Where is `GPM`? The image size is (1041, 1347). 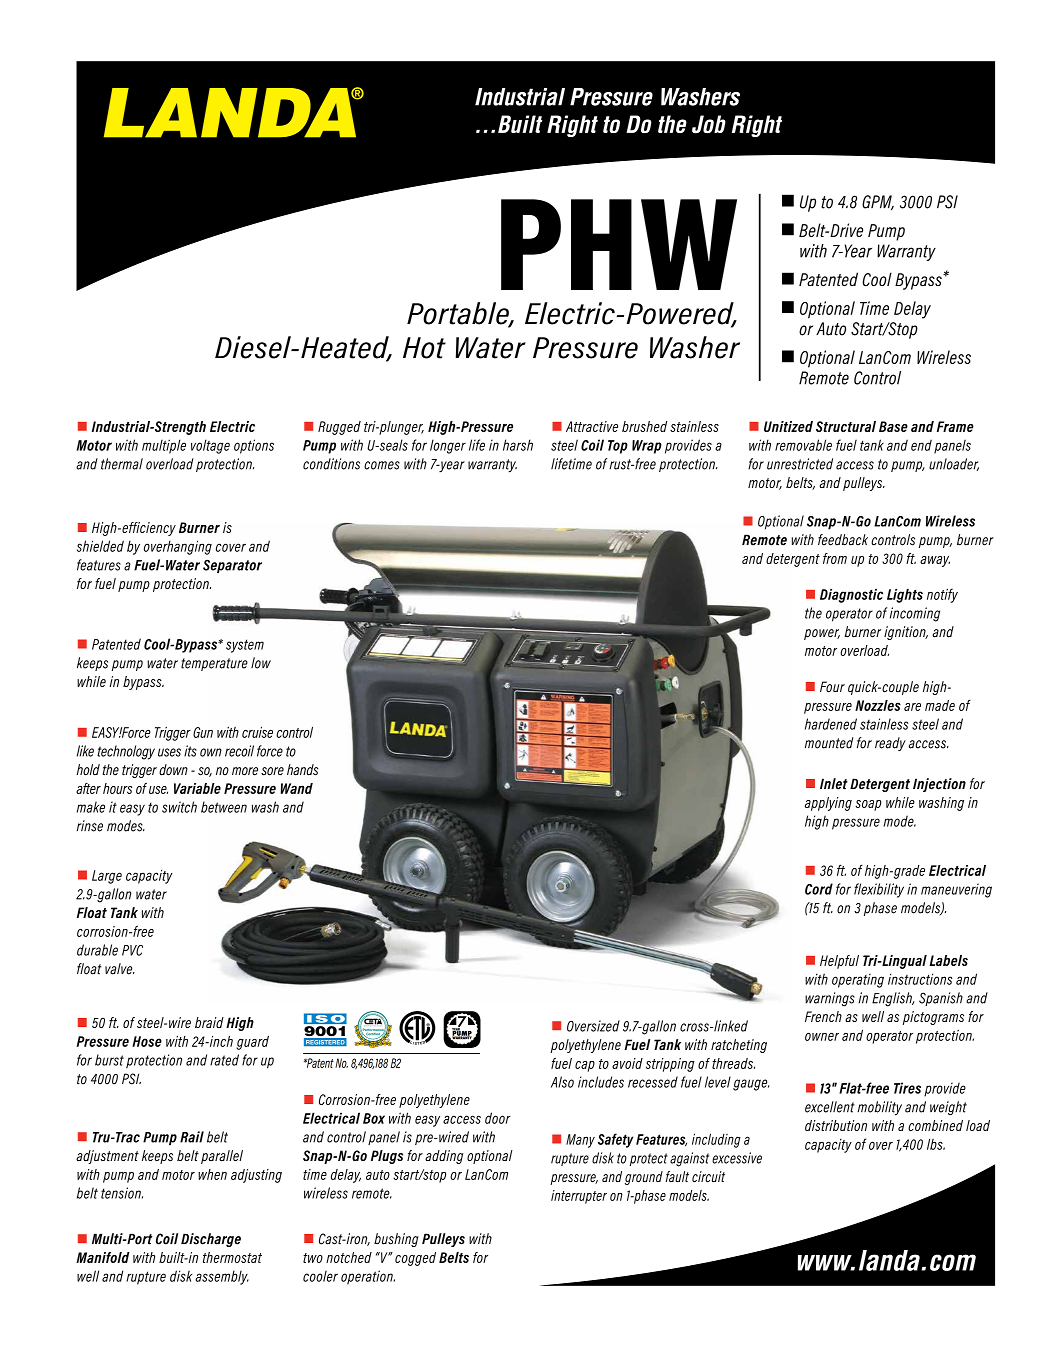 GPM is located at coordinates (878, 203).
